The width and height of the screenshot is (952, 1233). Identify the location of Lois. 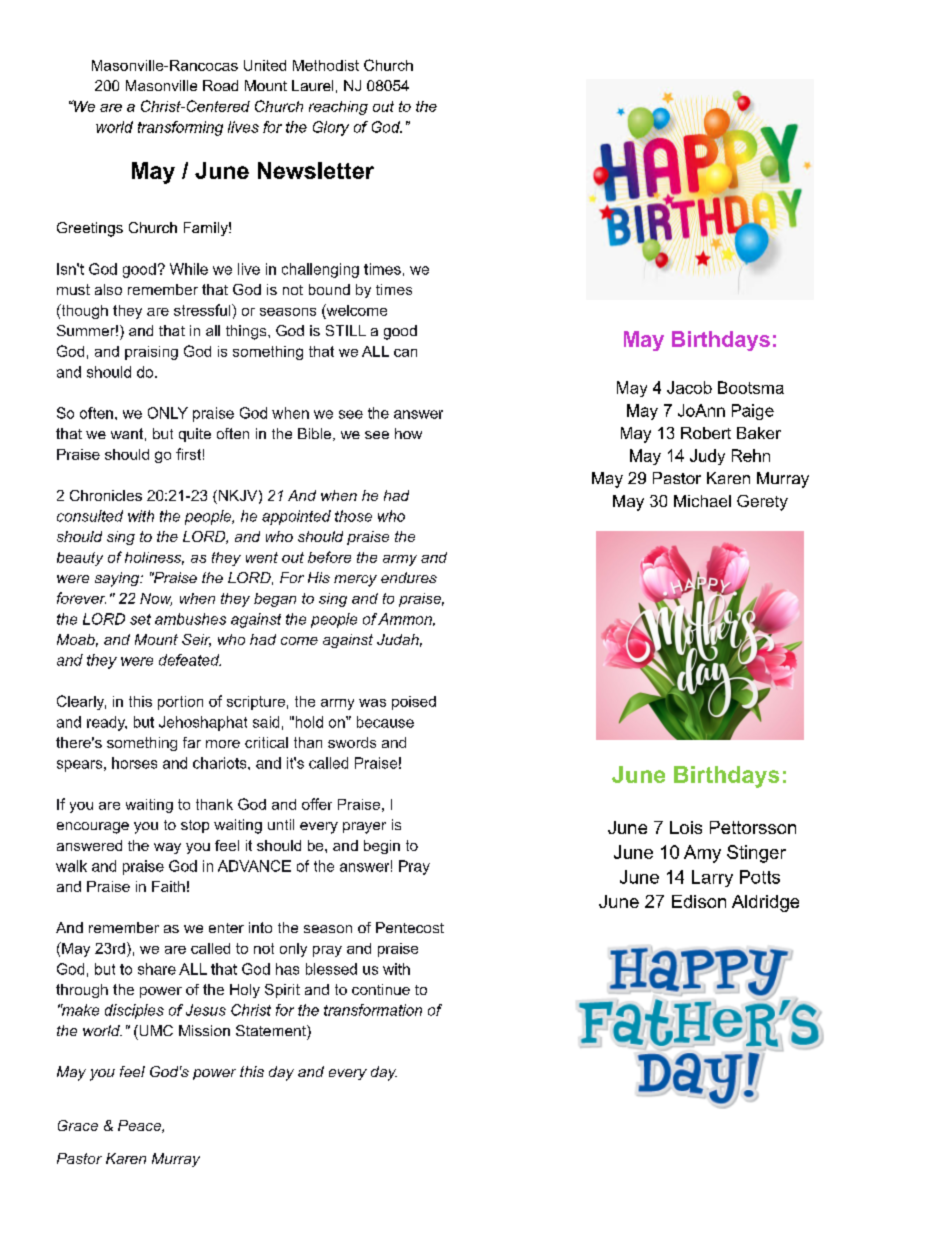
(686, 827).
